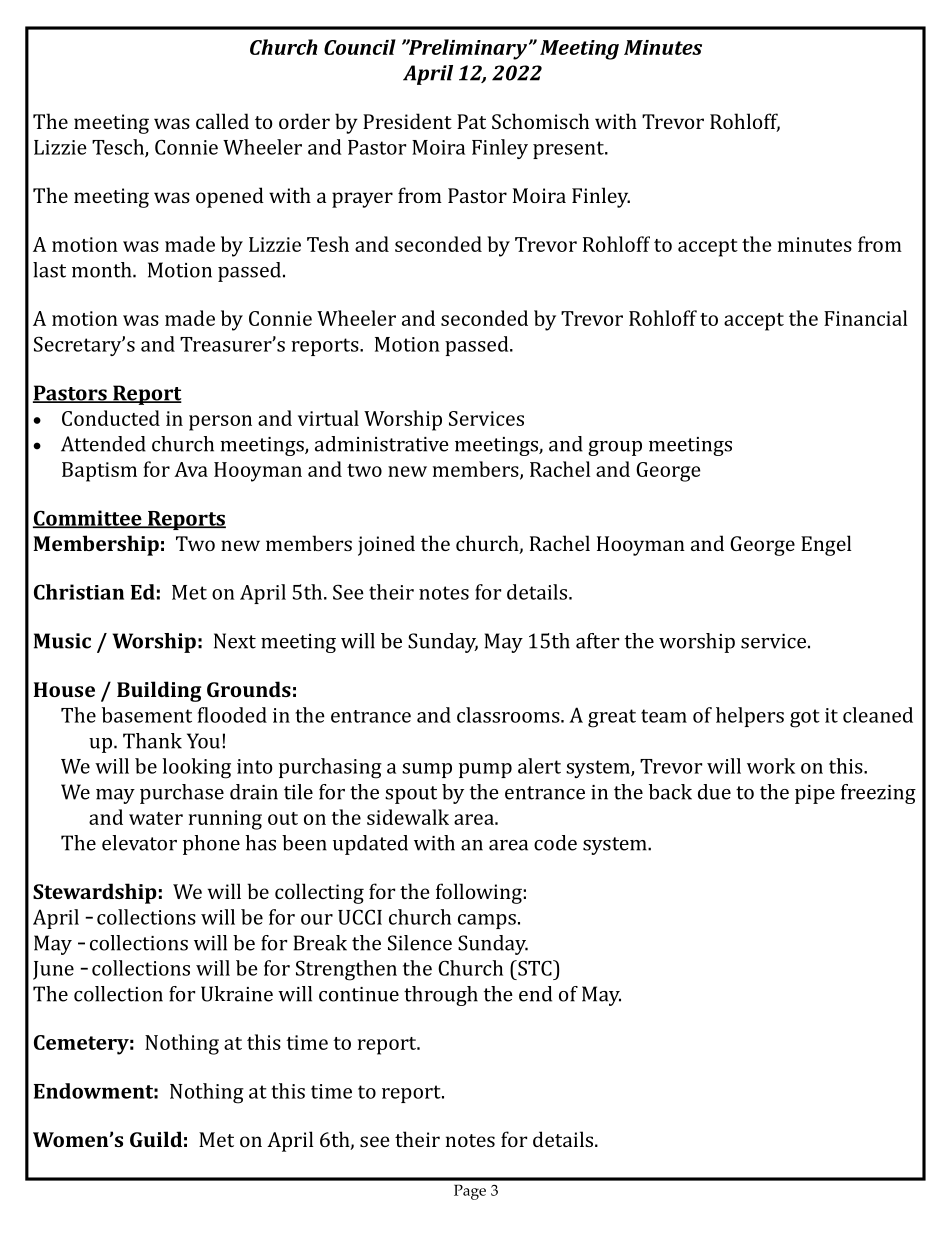 The image size is (952, 1233). Describe the element at coordinates (826, 545) in the image. I see `Engel` at that location.
